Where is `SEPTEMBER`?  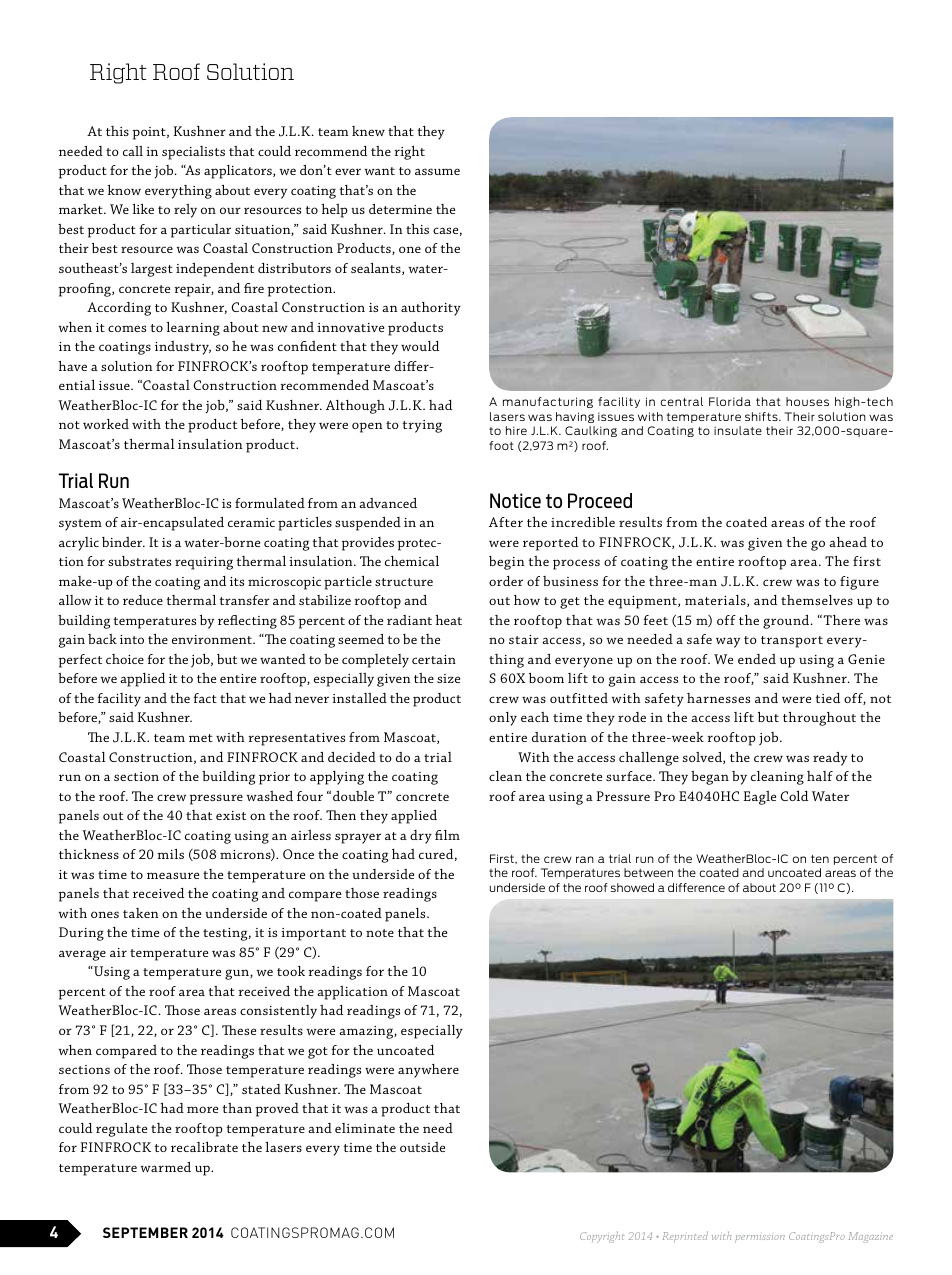 SEPTEMBER is located at coordinates (145, 1232).
